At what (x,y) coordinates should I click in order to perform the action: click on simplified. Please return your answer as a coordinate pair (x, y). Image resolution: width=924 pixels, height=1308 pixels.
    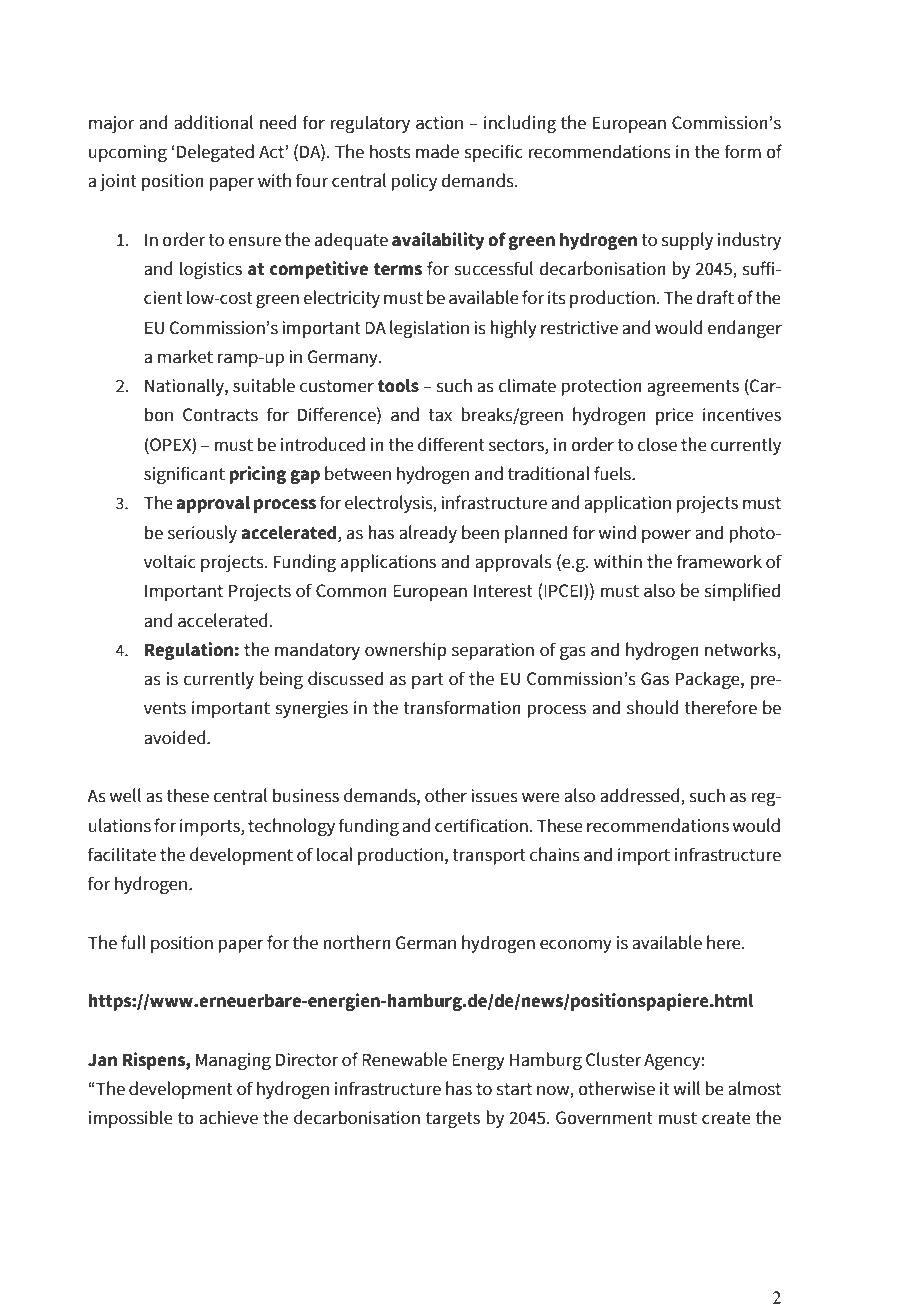
    Looking at the image, I should click on (742, 592).
